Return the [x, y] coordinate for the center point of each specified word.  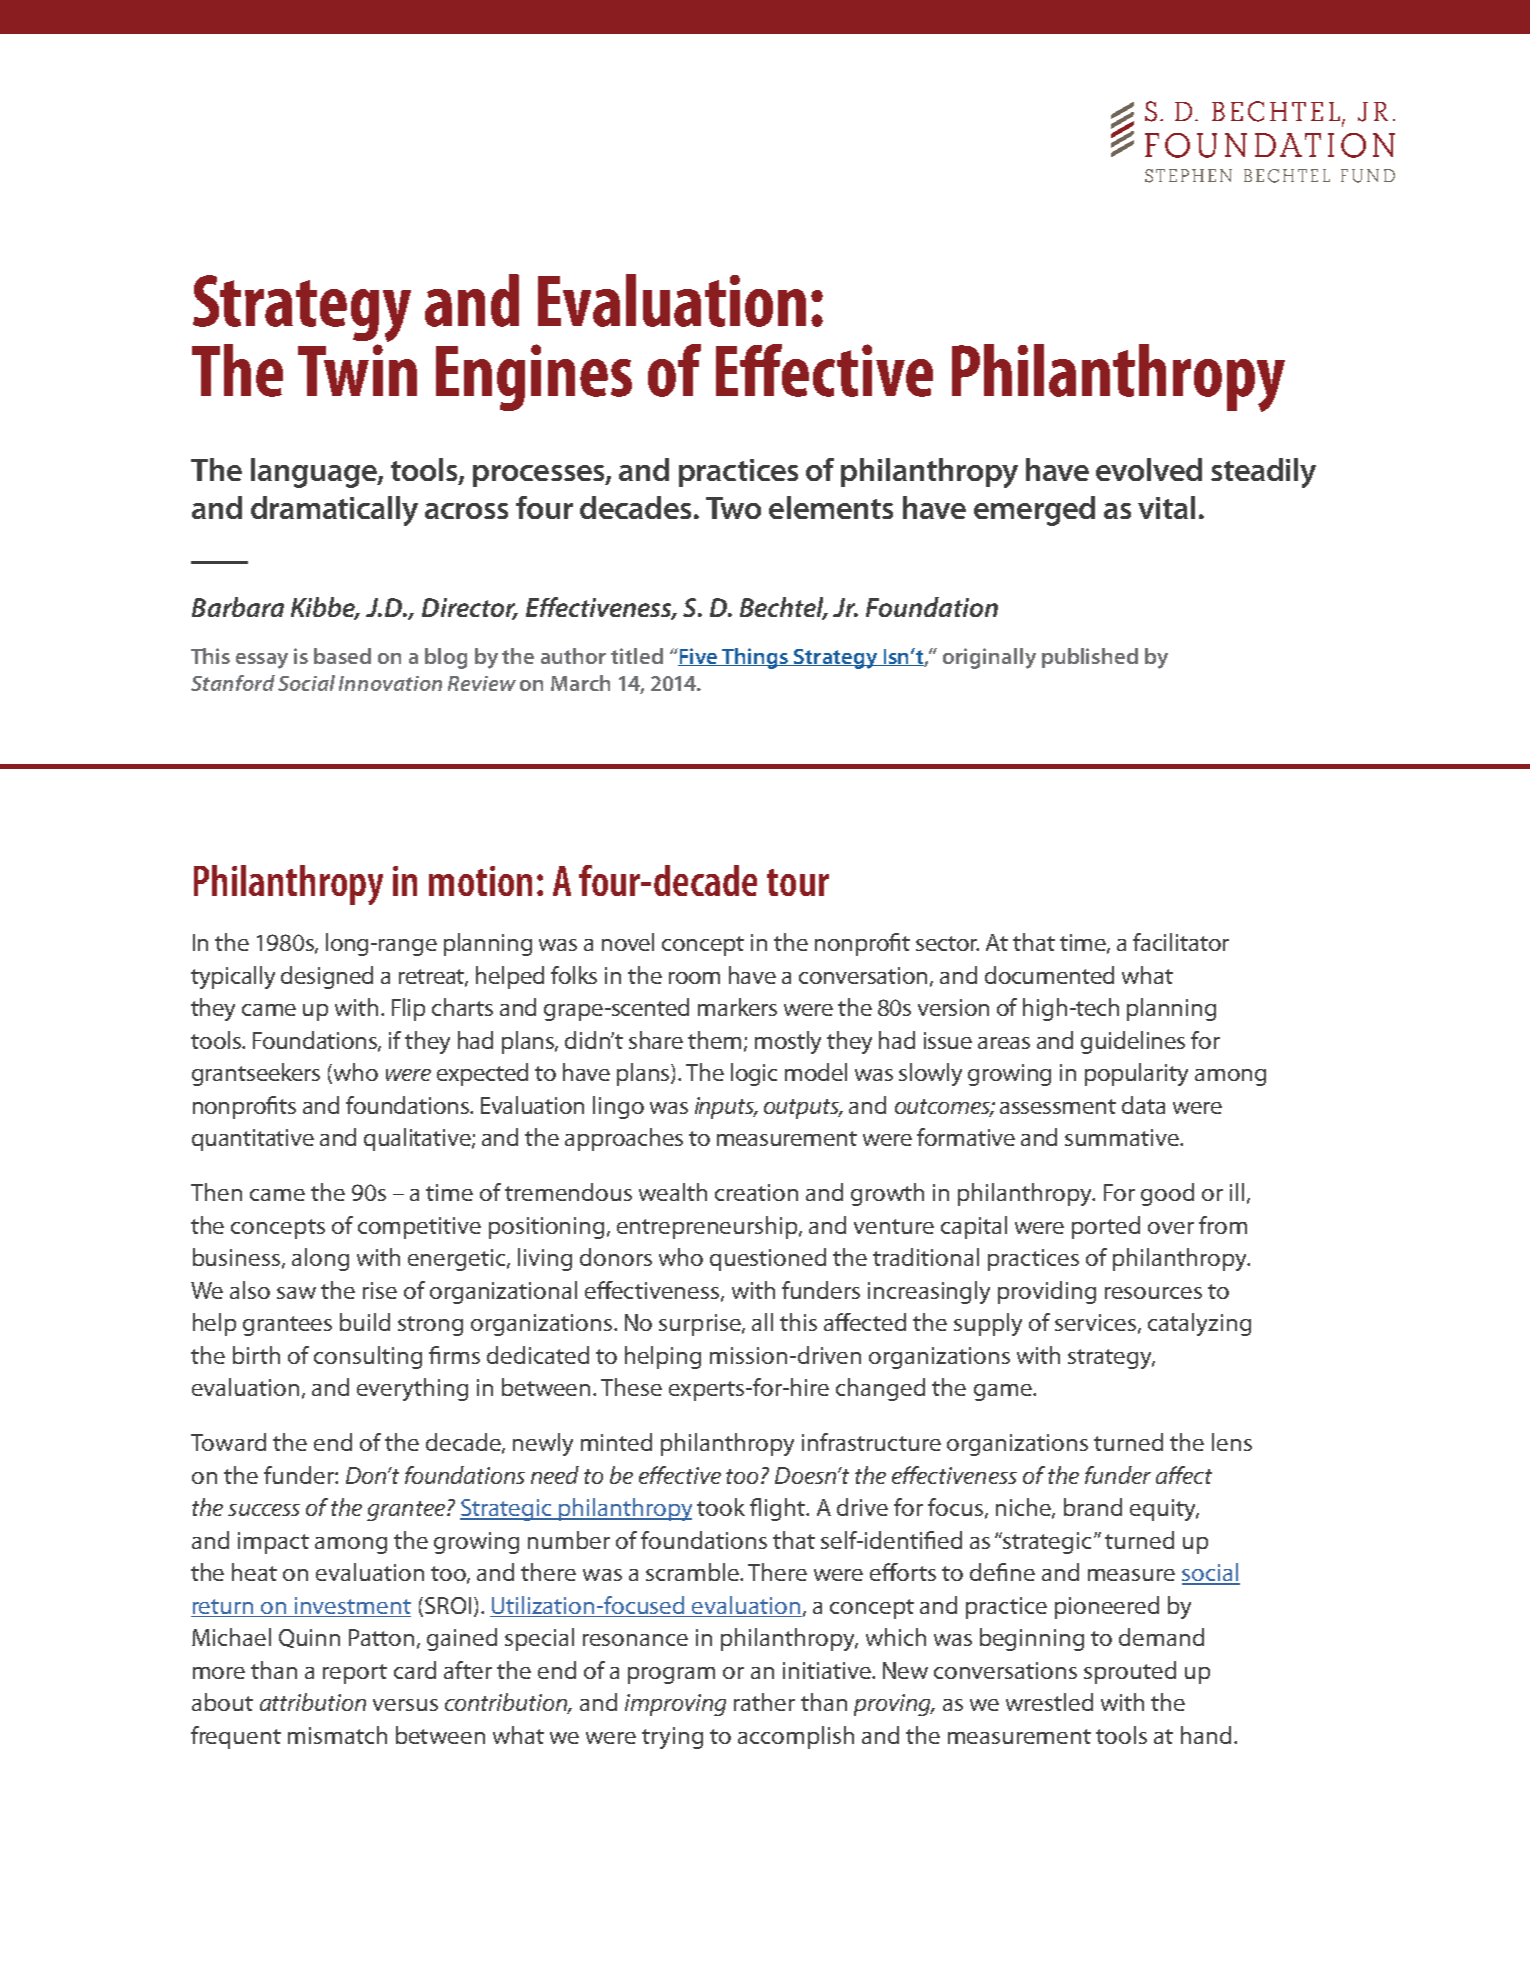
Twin [357, 370]
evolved [1149, 469]
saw [296, 1293]
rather [764, 1702]
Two [733, 508]
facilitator [1181, 942]
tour [798, 882]
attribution [313, 1702]
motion [480, 881]
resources [1153, 1293]
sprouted [1130, 1672]
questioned [768, 1259]
